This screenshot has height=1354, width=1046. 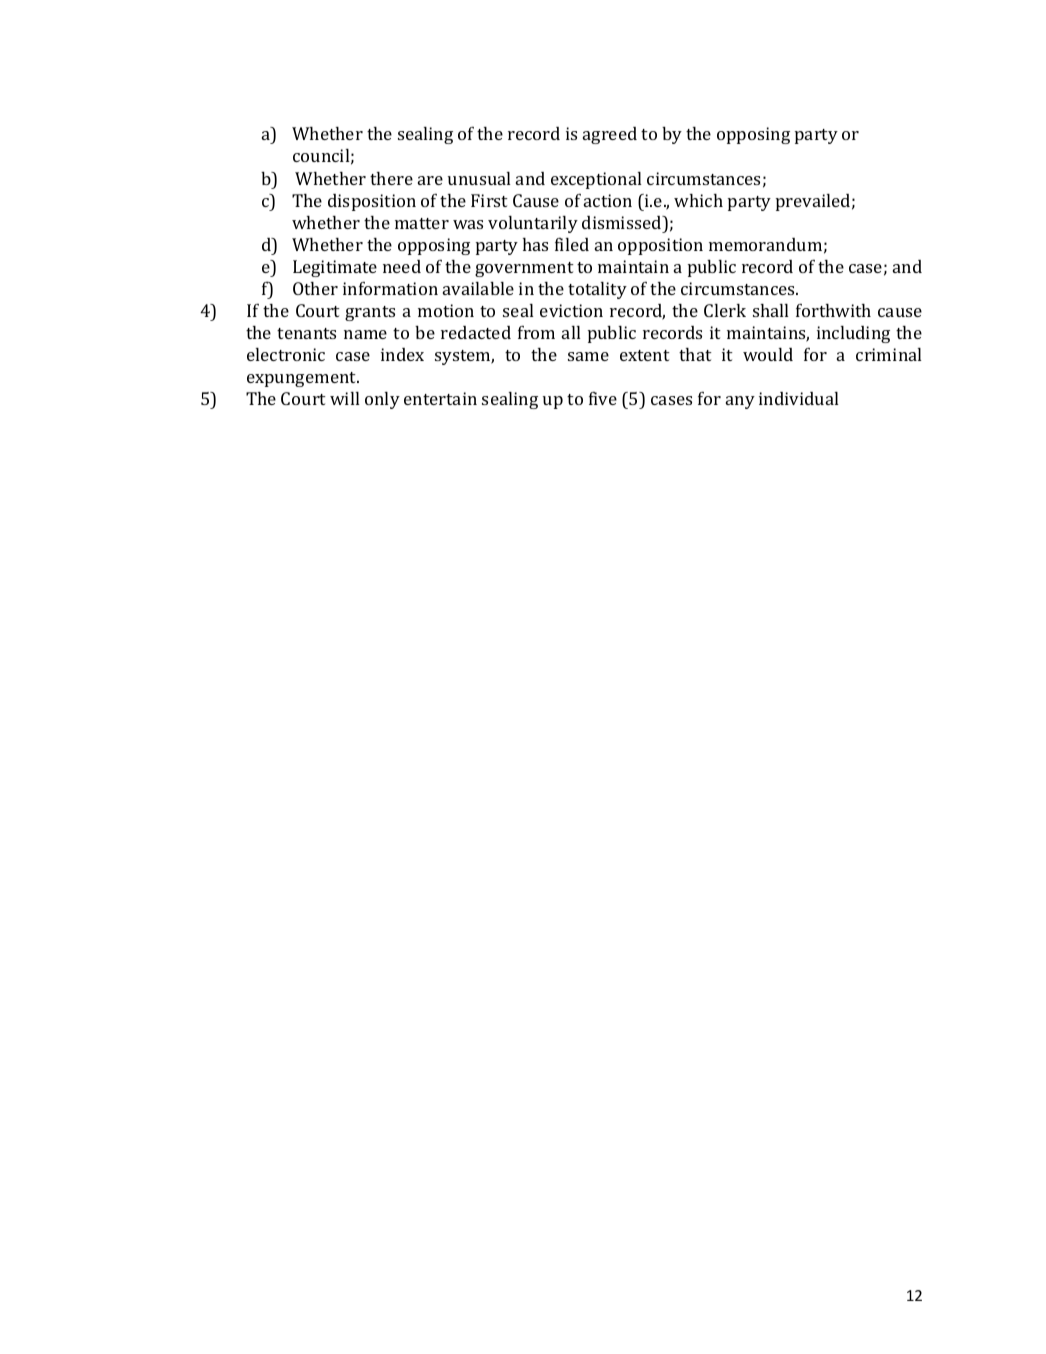 I want to click on Legitimate, so click(x=335, y=268).
